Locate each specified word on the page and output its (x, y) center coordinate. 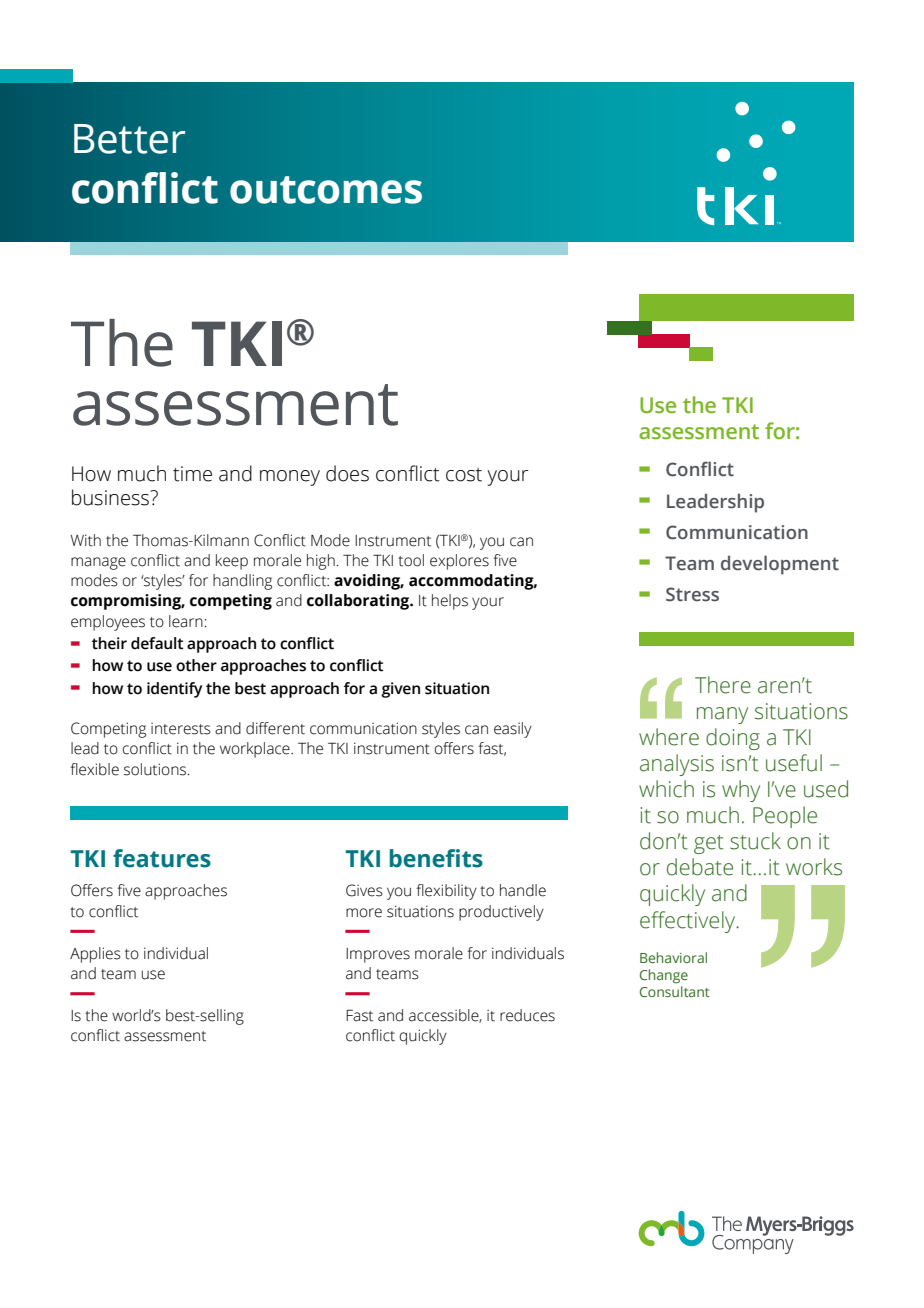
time (192, 474)
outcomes (326, 190)
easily (513, 730)
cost (464, 475)
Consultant (675, 990)
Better (129, 139)
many (722, 715)
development (780, 565)
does (347, 473)
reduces (527, 1015)
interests (181, 729)
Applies (95, 955)
